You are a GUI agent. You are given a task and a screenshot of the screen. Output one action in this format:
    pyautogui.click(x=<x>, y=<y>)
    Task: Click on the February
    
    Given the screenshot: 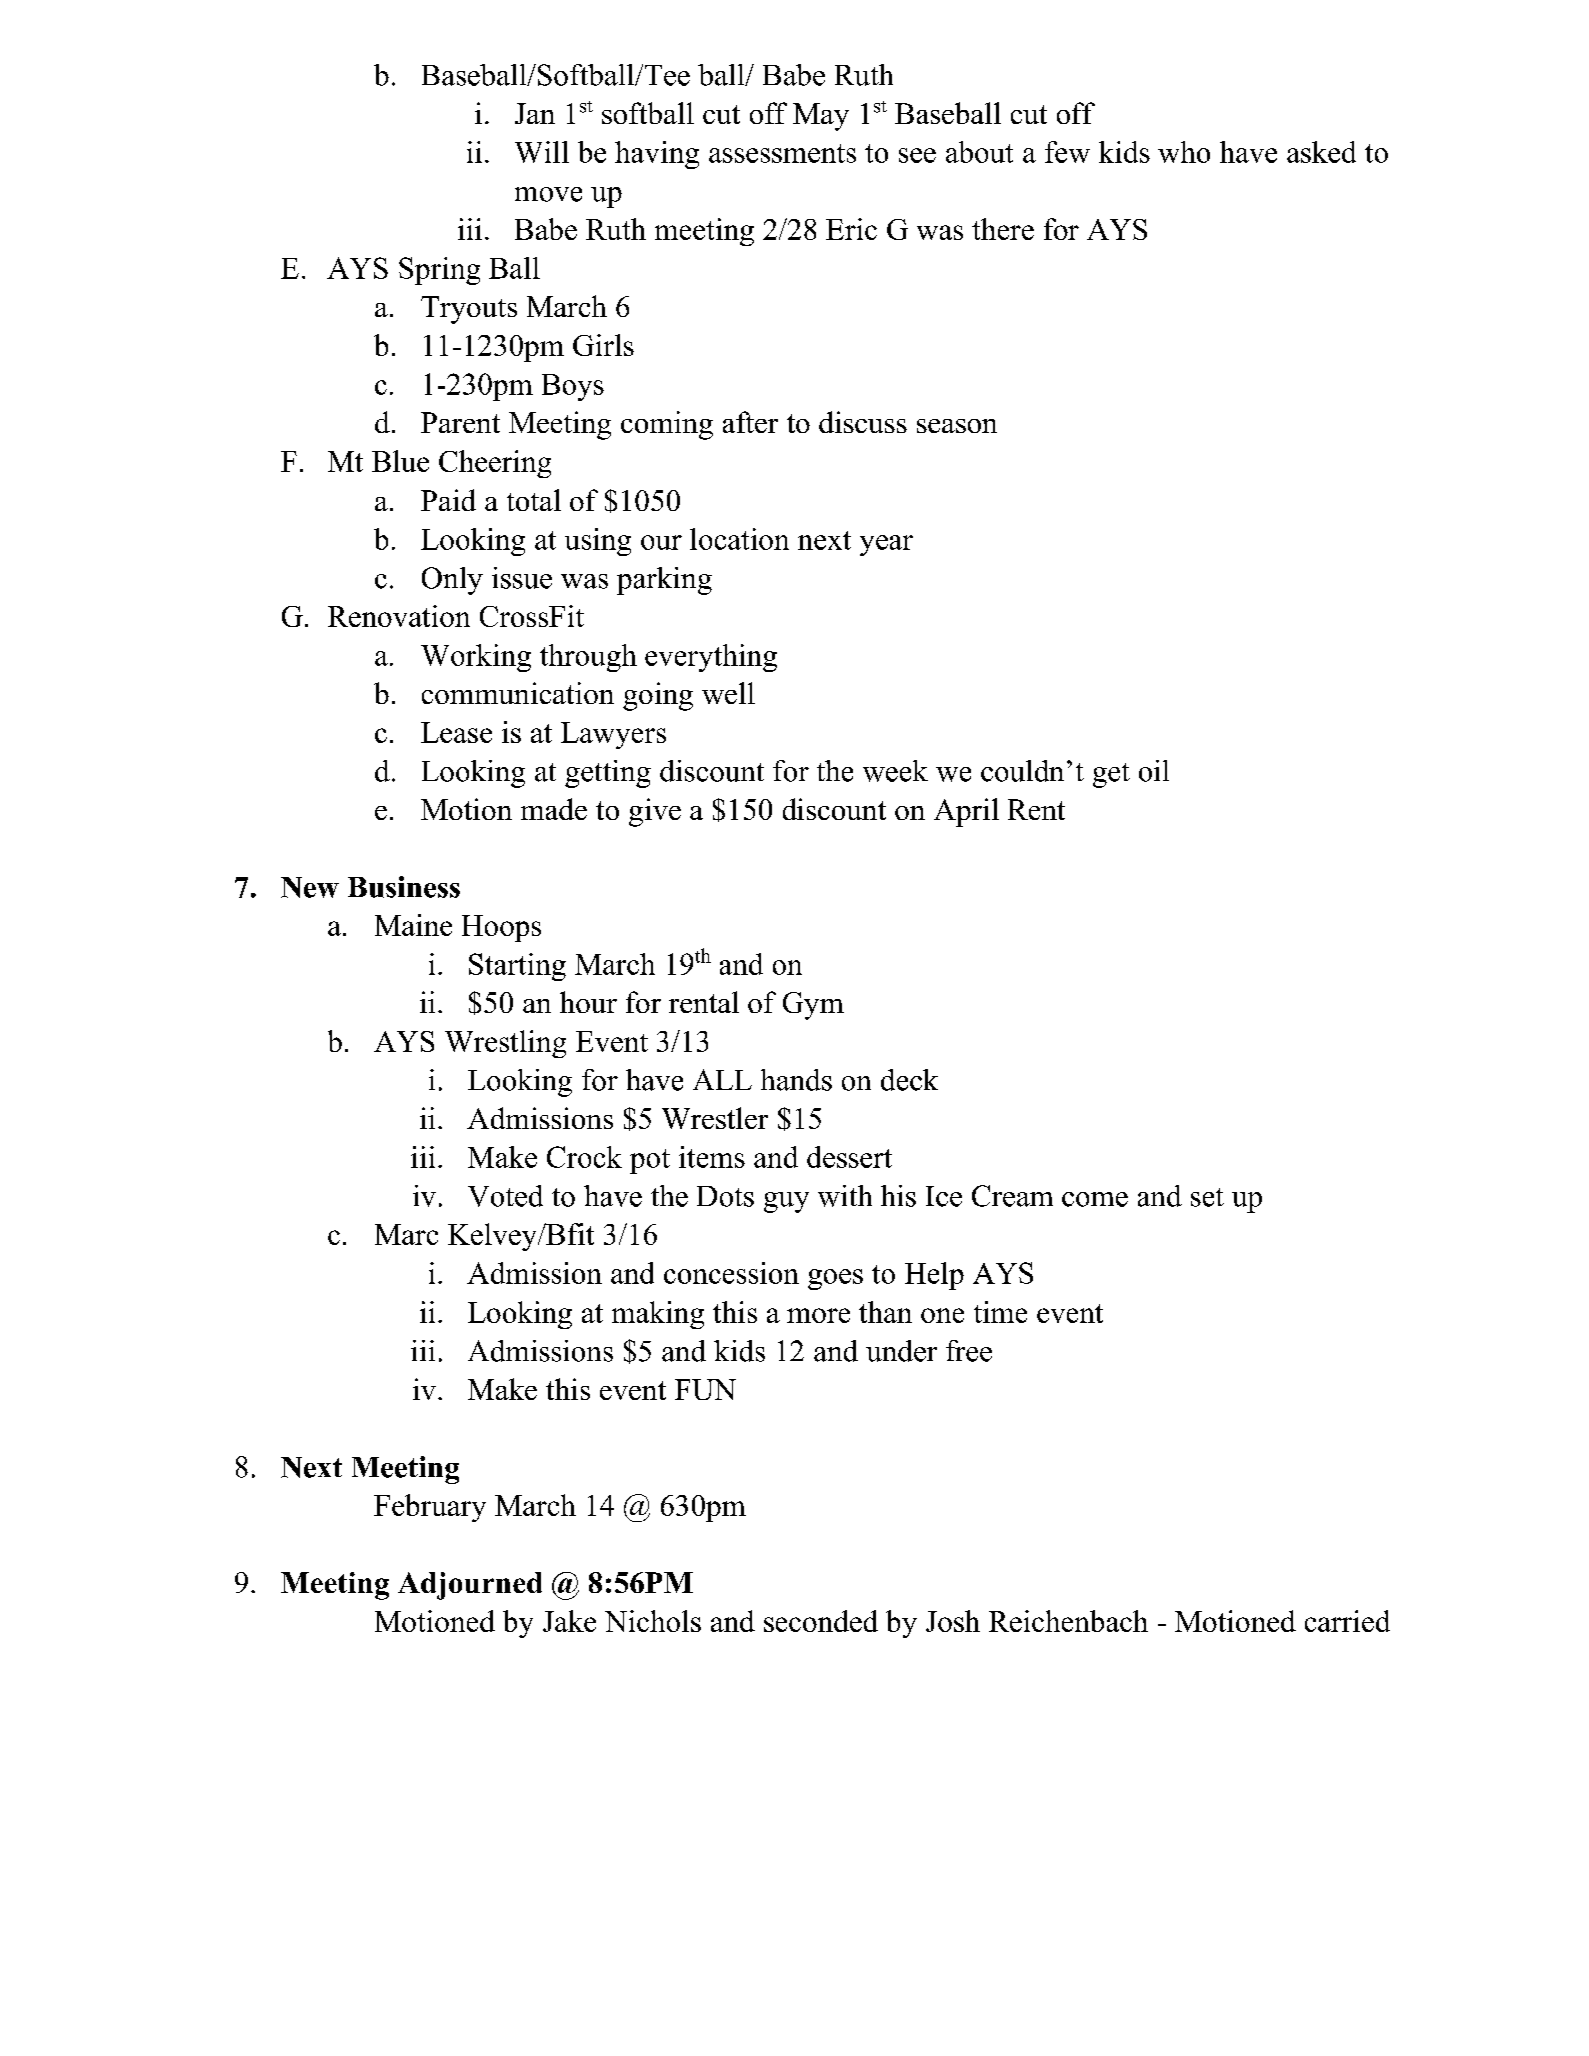 What is the action you would take?
    pyautogui.click(x=430, y=1508)
